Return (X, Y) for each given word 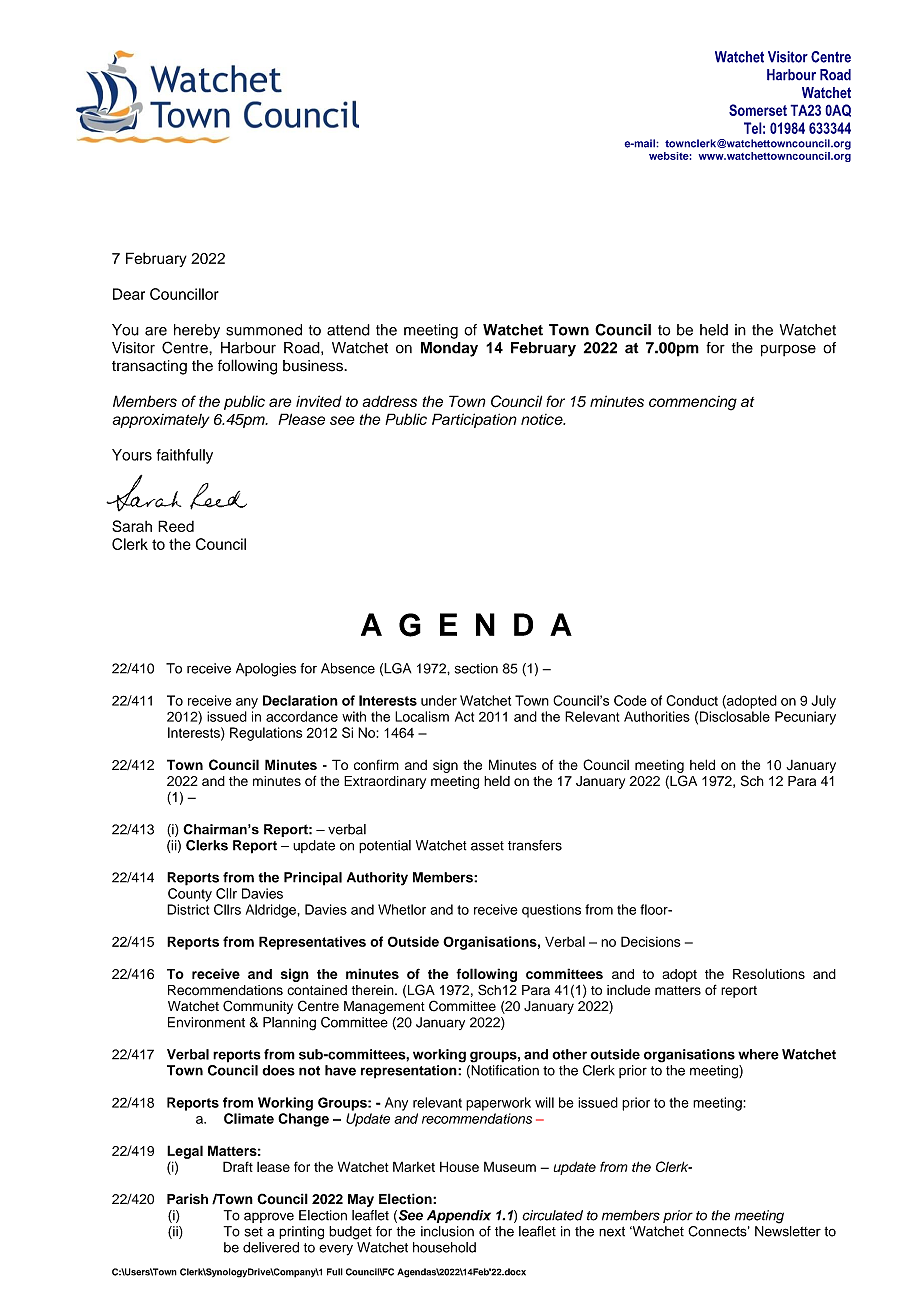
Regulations (266, 734)
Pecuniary (805, 718)
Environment (206, 1022)
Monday (449, 349)
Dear (129, 294)
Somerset (758, 110)
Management (384, 1007)
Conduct (692, 700)
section (476, 668)
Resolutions (769, 973)
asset (487, 846)
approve (269, 1217)
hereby (197, 331)
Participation (474, 420)
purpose (788, 350)
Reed (176, 526)
